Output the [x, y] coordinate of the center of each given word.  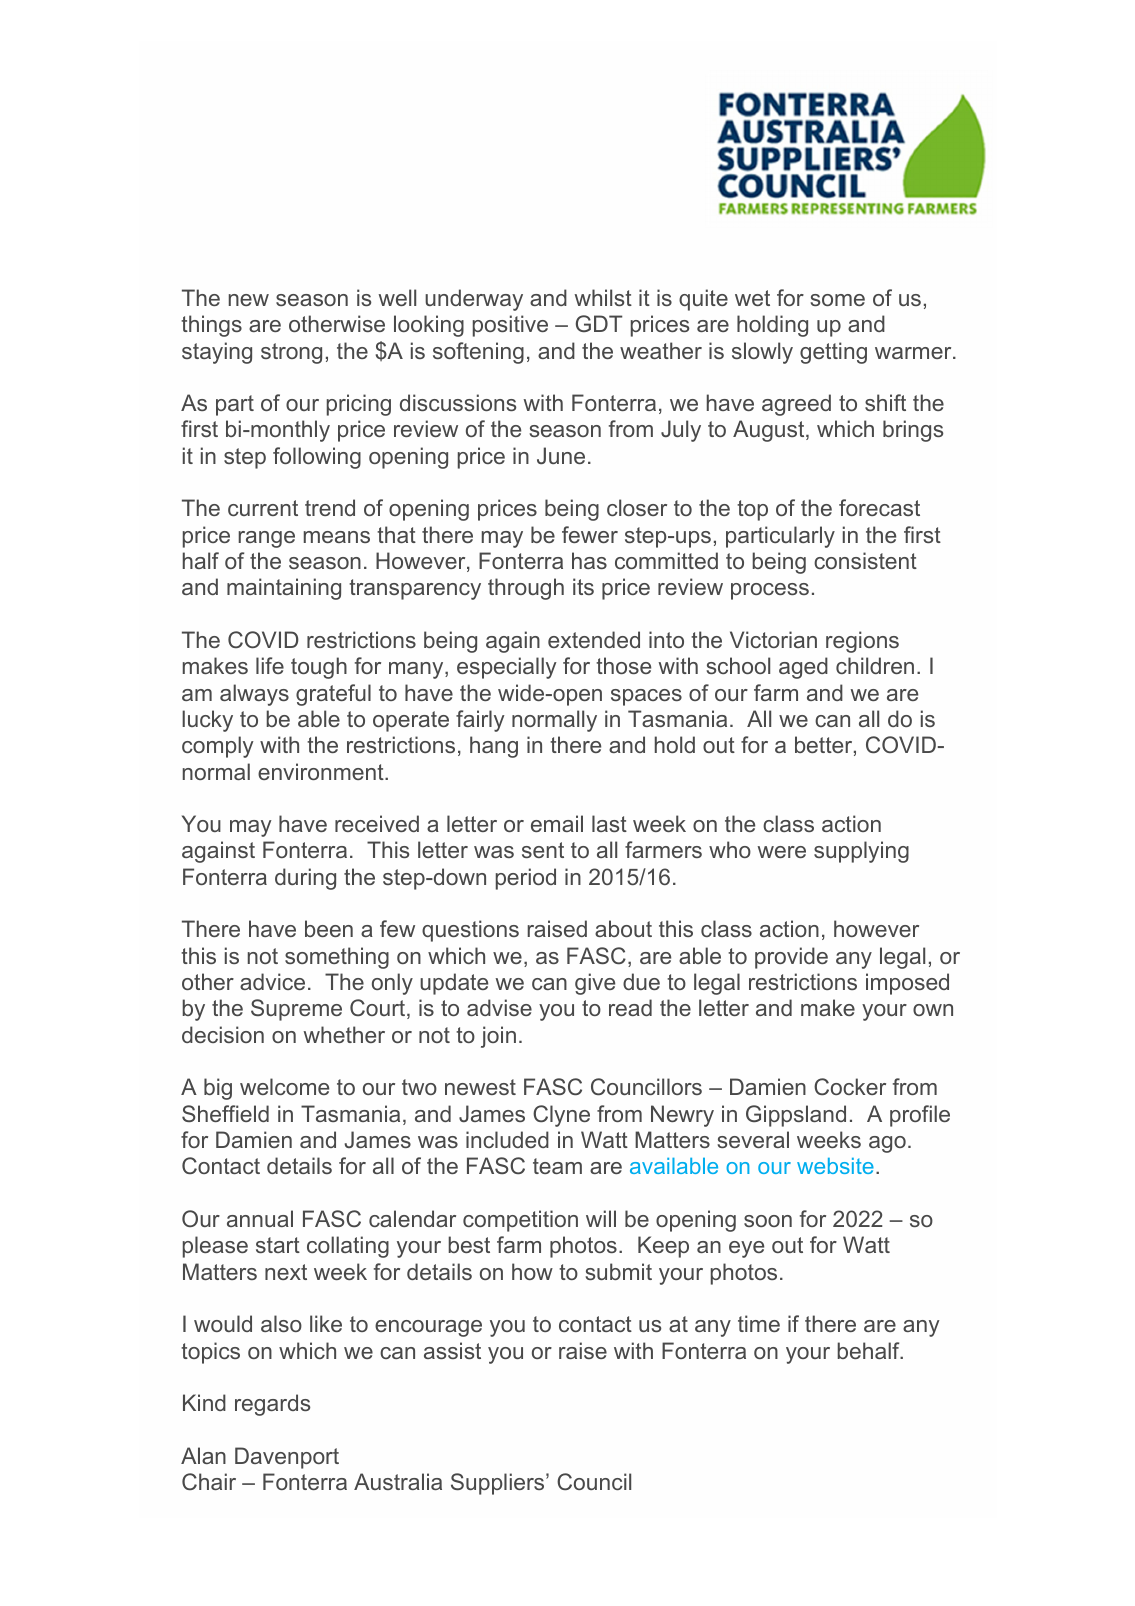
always [254, 695]
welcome [284, 1086]
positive [510, 326]
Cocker [850, 1086]
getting [833, 353]
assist [452, 1350]
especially [507, 668]
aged [803, 668]
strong [291, 353]
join [498, 1037]
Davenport [287, 1458]
